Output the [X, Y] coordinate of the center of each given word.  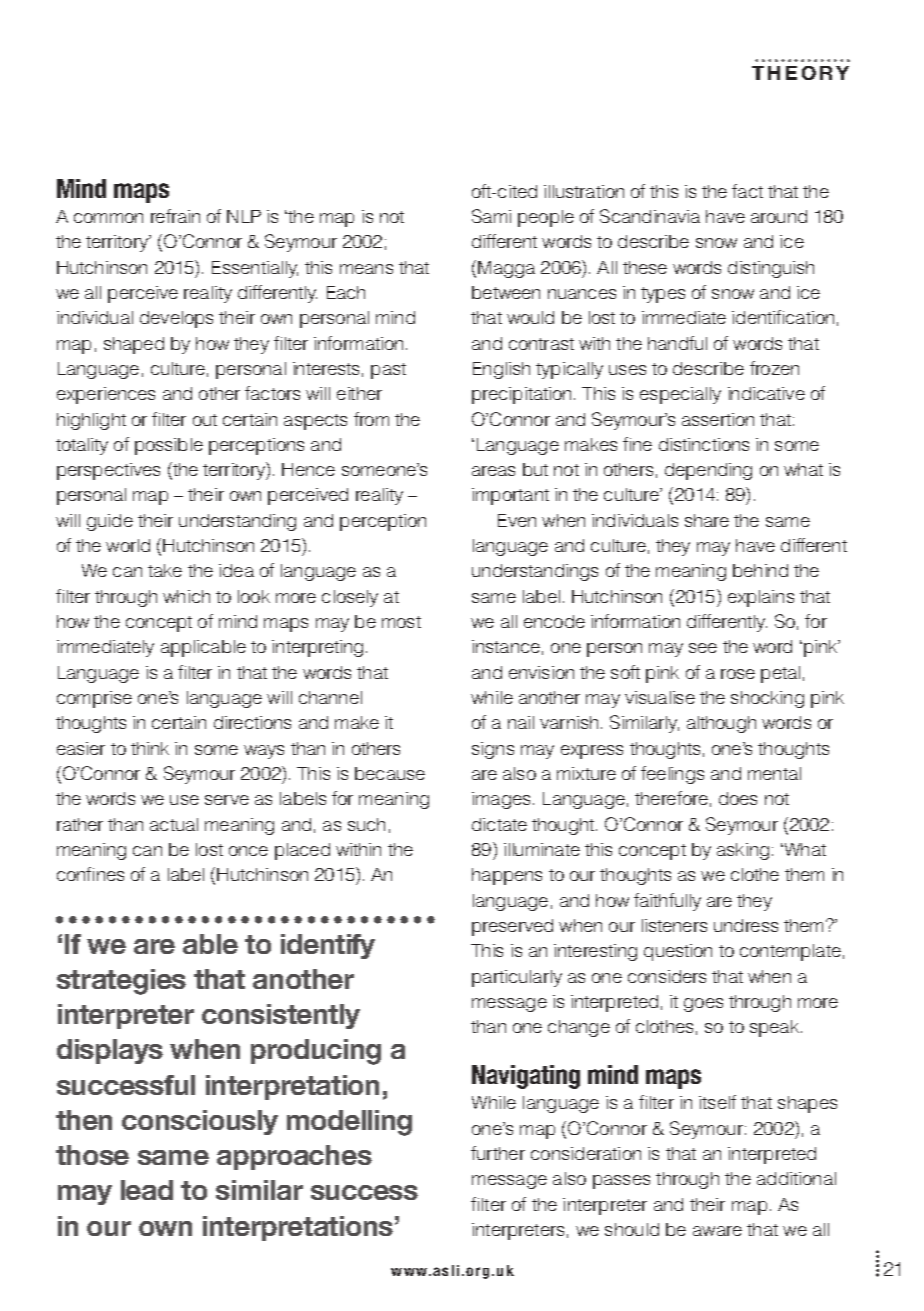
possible [169, 446]
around [779, 216]
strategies [121, 982]
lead [147, 1190]
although [721, 724]
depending [708, 471]
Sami [491, 216]
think [150, 748]
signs [493, 750]
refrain [175, 216]
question [678, 952]
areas [493, 471]
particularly [517, 978]
